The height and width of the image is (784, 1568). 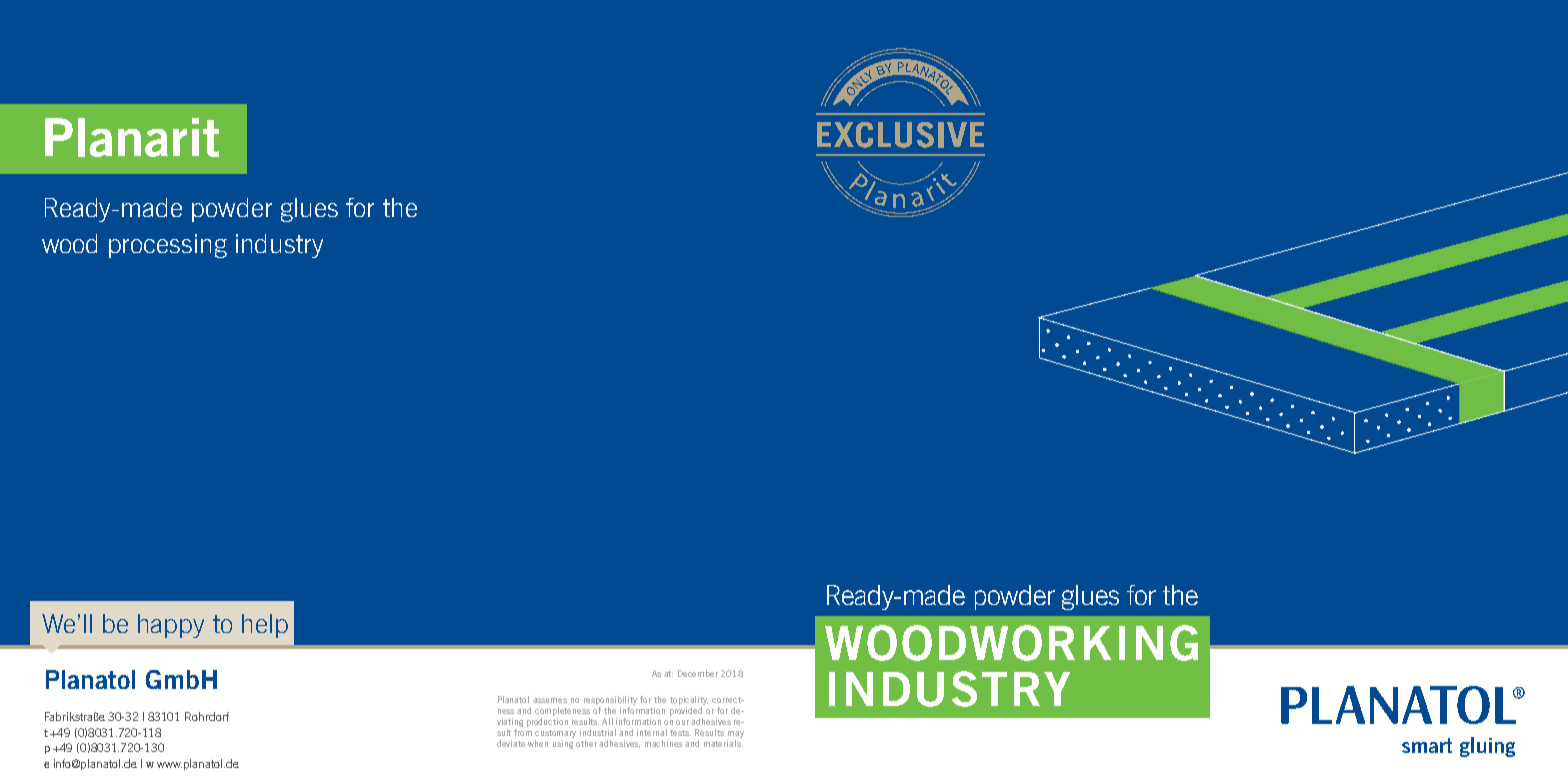 I want to click on provided, so click(x=686, y=711).
